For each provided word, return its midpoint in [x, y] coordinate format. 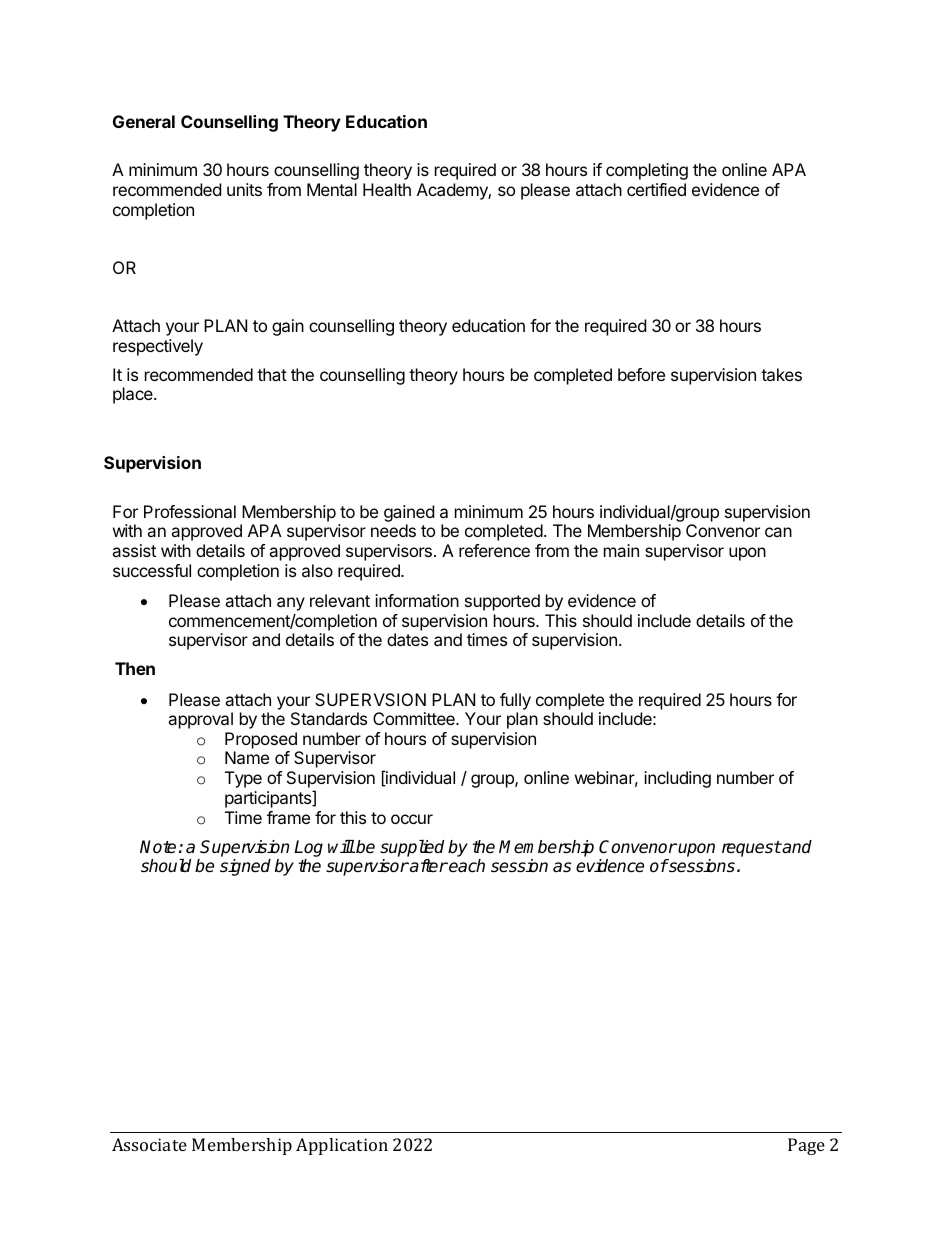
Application [342, 1146]
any [291, 604]
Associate [149, 1144]
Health [387, 189]
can [778, 532]
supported [502, 602]
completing [647, 171]
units [244, 189]
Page [806, 1146]
